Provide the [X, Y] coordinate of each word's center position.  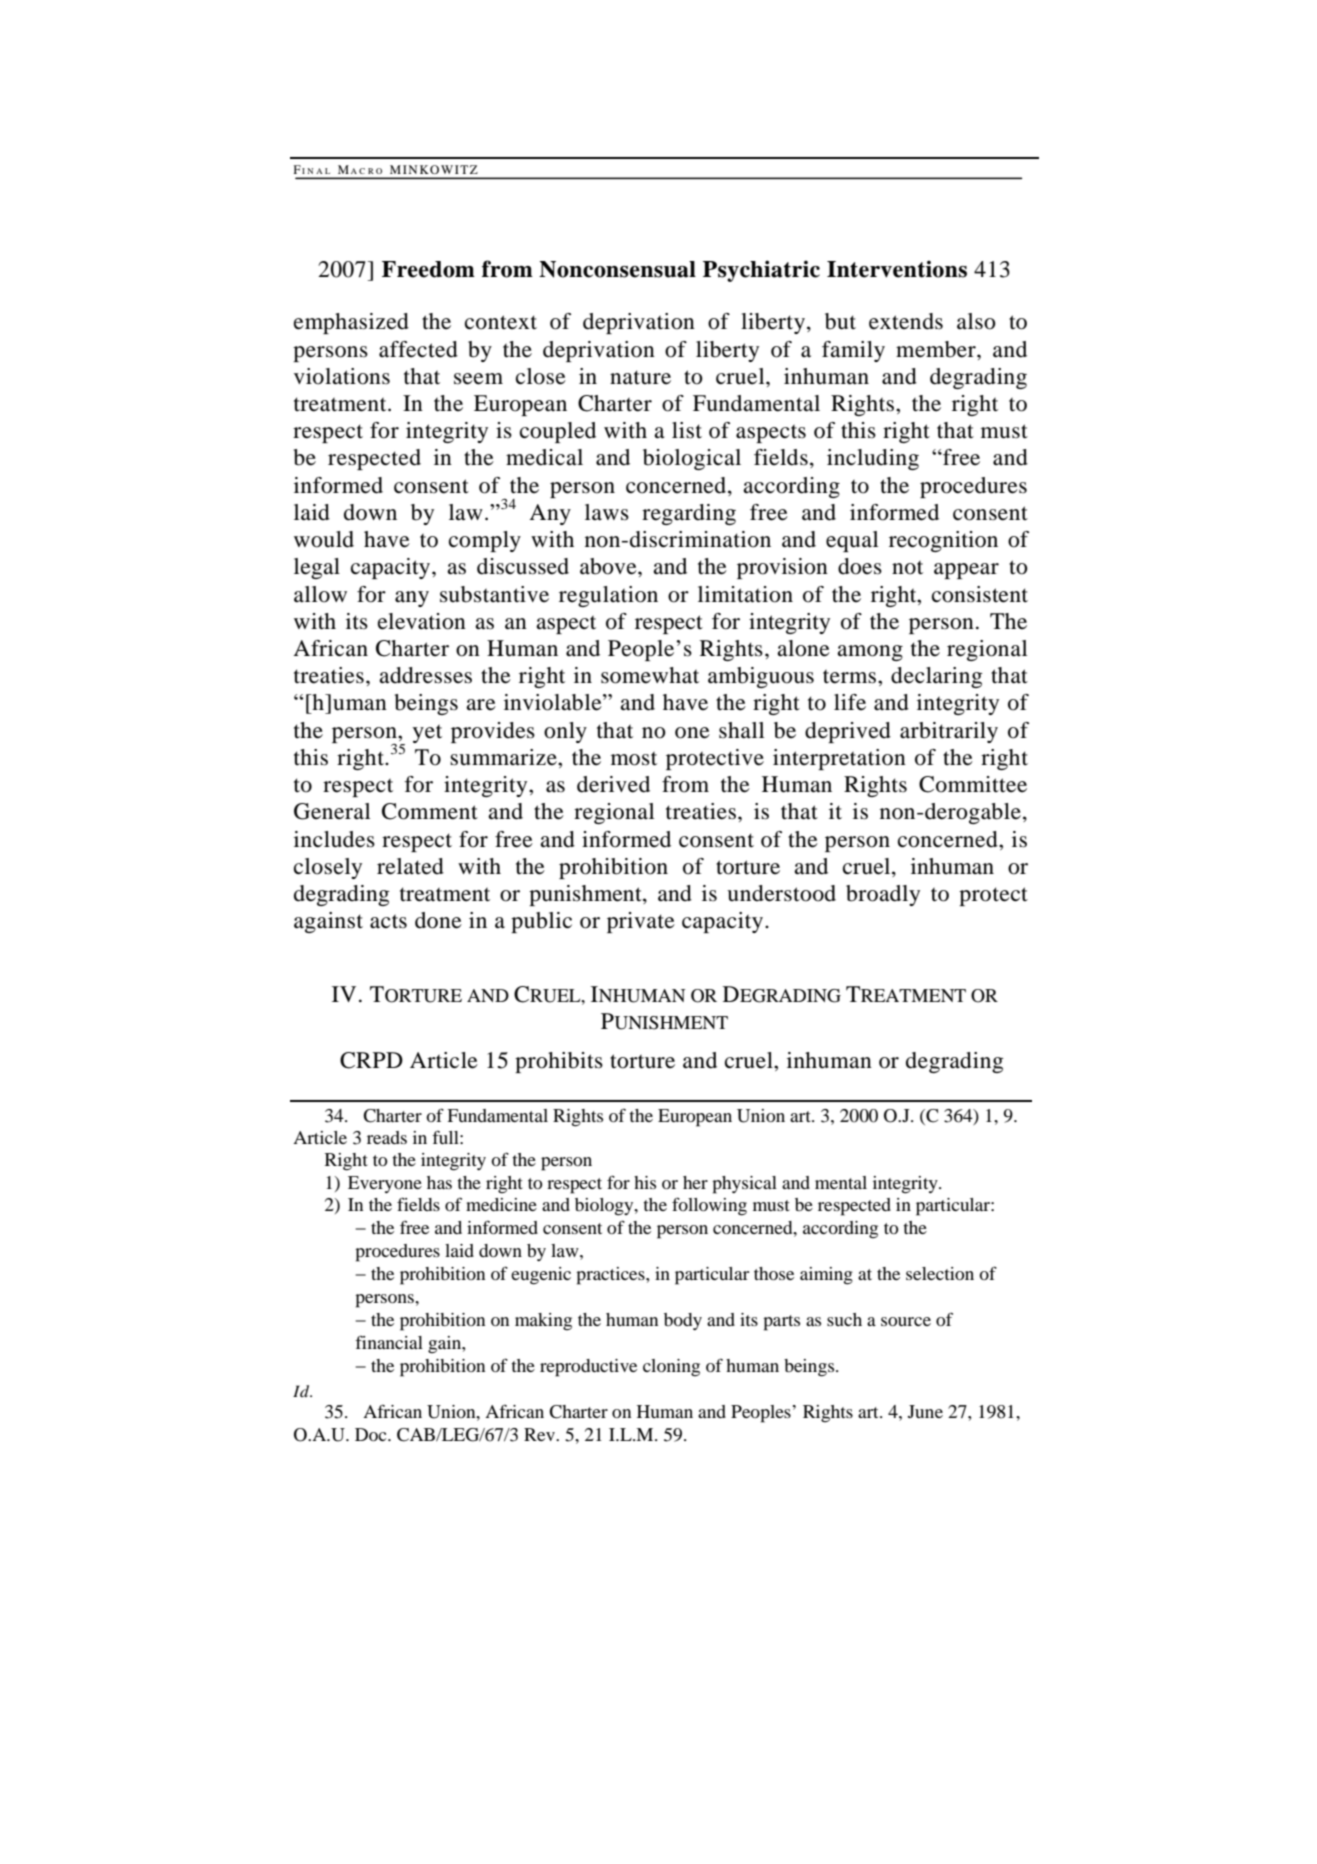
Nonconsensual [617, 269]
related [410, 866]
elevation [422, 621]
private [641, 922]
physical [744, 1185]
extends [906, 321]
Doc [372, 1434]
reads [387, 1137]
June [925, 1411]
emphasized [351, 323]
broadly [883, 895]
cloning [671, 1368]
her [695, 1182]
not [907, 568]
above [609, 566]
